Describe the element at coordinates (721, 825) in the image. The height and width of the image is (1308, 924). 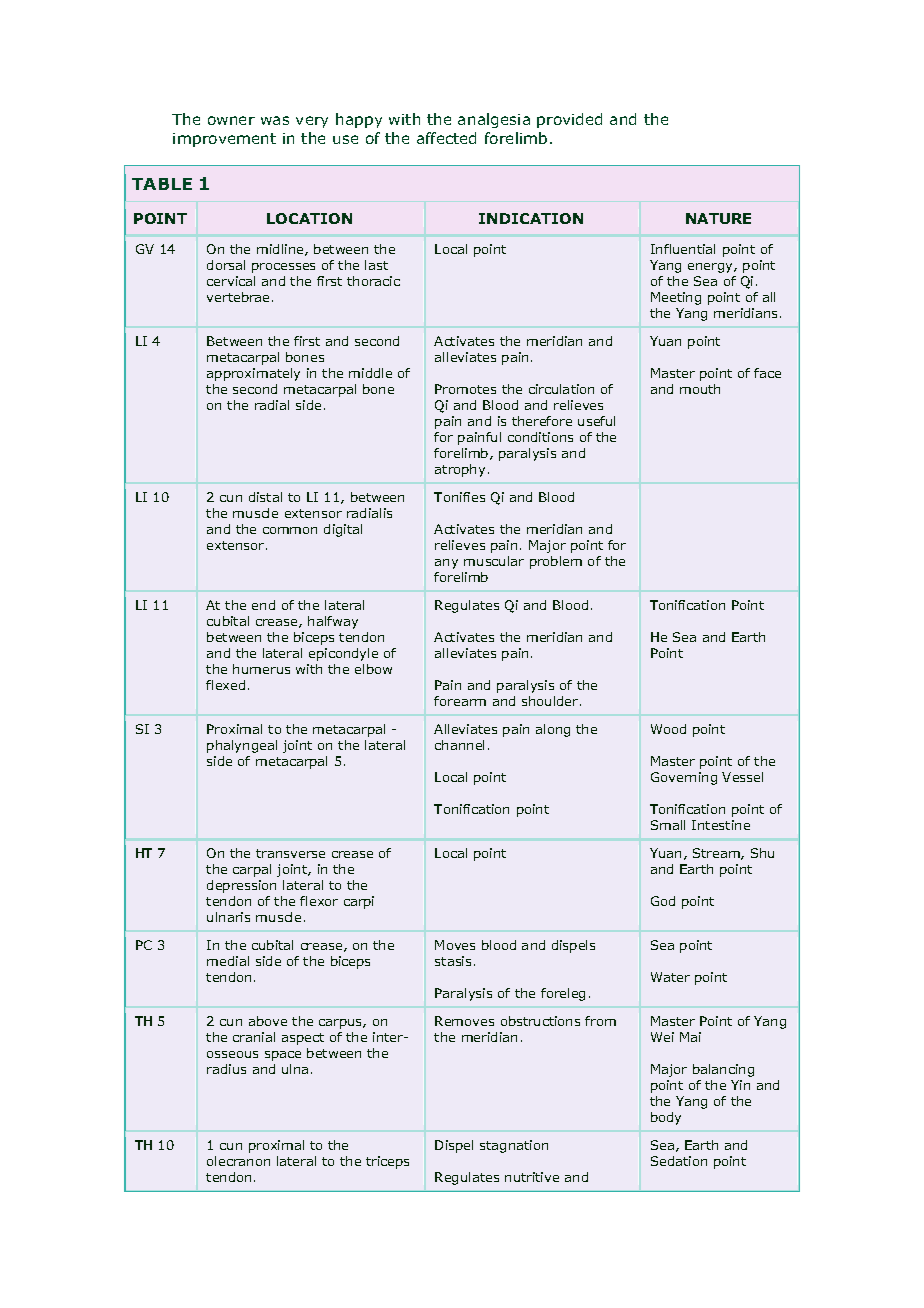
I see `Intestine` at that location.
